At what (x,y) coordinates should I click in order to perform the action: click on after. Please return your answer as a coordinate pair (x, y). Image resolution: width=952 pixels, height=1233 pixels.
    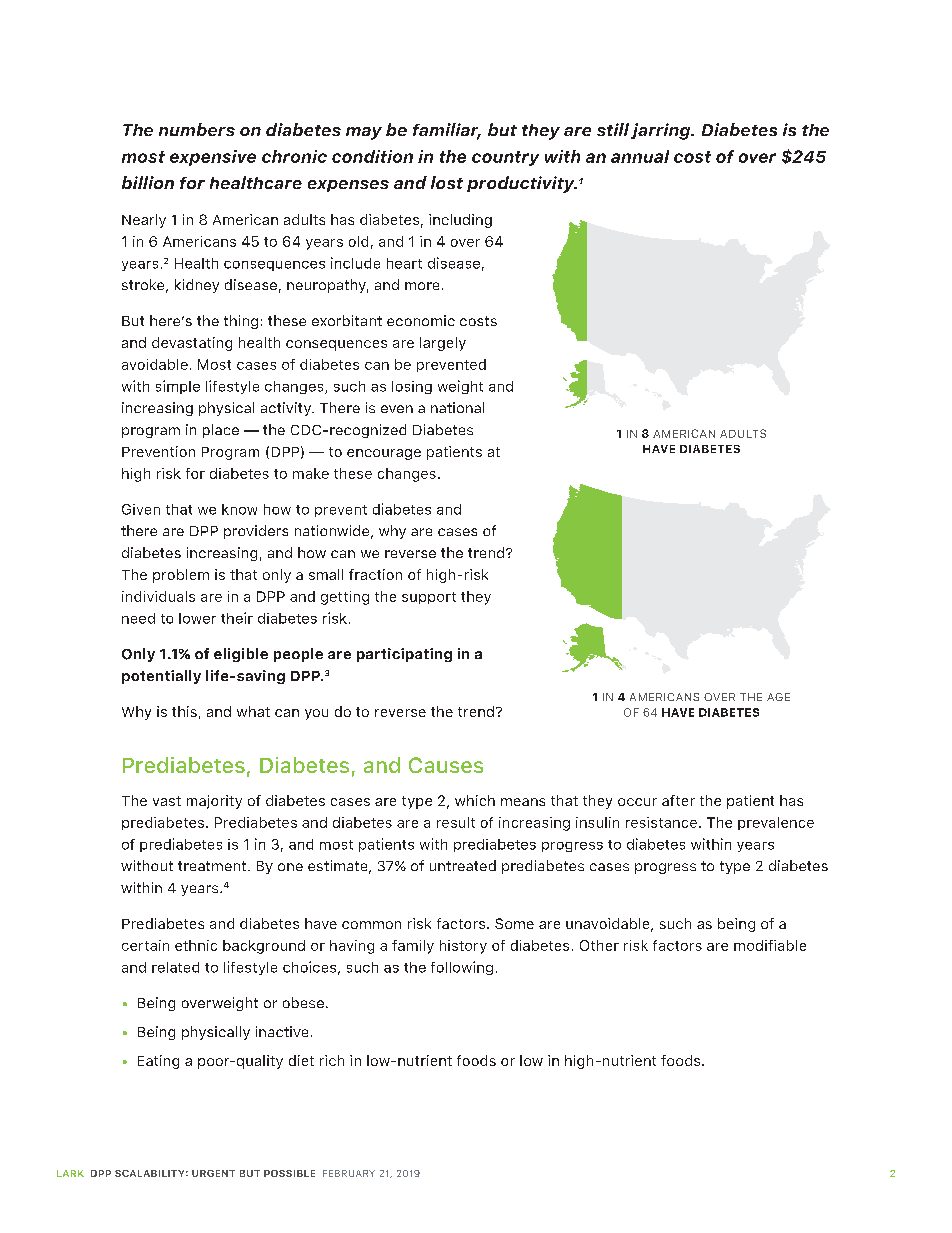
    Looking at the image, I should click on (678, 800).
